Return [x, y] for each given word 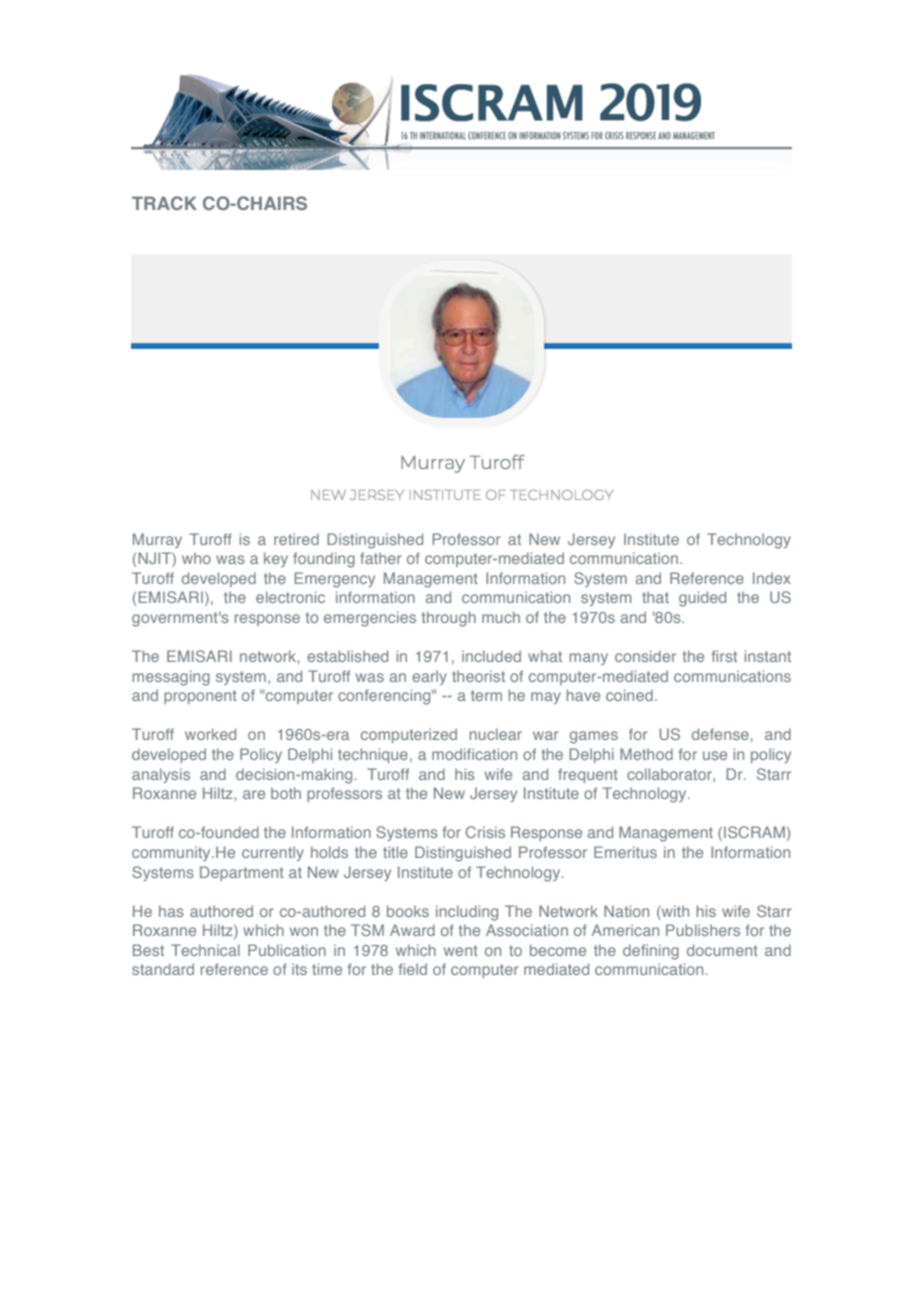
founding [324, 560]
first [724, 656]
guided [702, 599]
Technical [205, 950]
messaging [171, 678]
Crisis [485, 832]
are [254, 794]
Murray [157, 540]
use [715, 755]
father [381, 558]
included [491, 656]
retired [296, 539]
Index [772, 578]
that [655, 597]
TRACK [164, 203]
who [196, 558]
